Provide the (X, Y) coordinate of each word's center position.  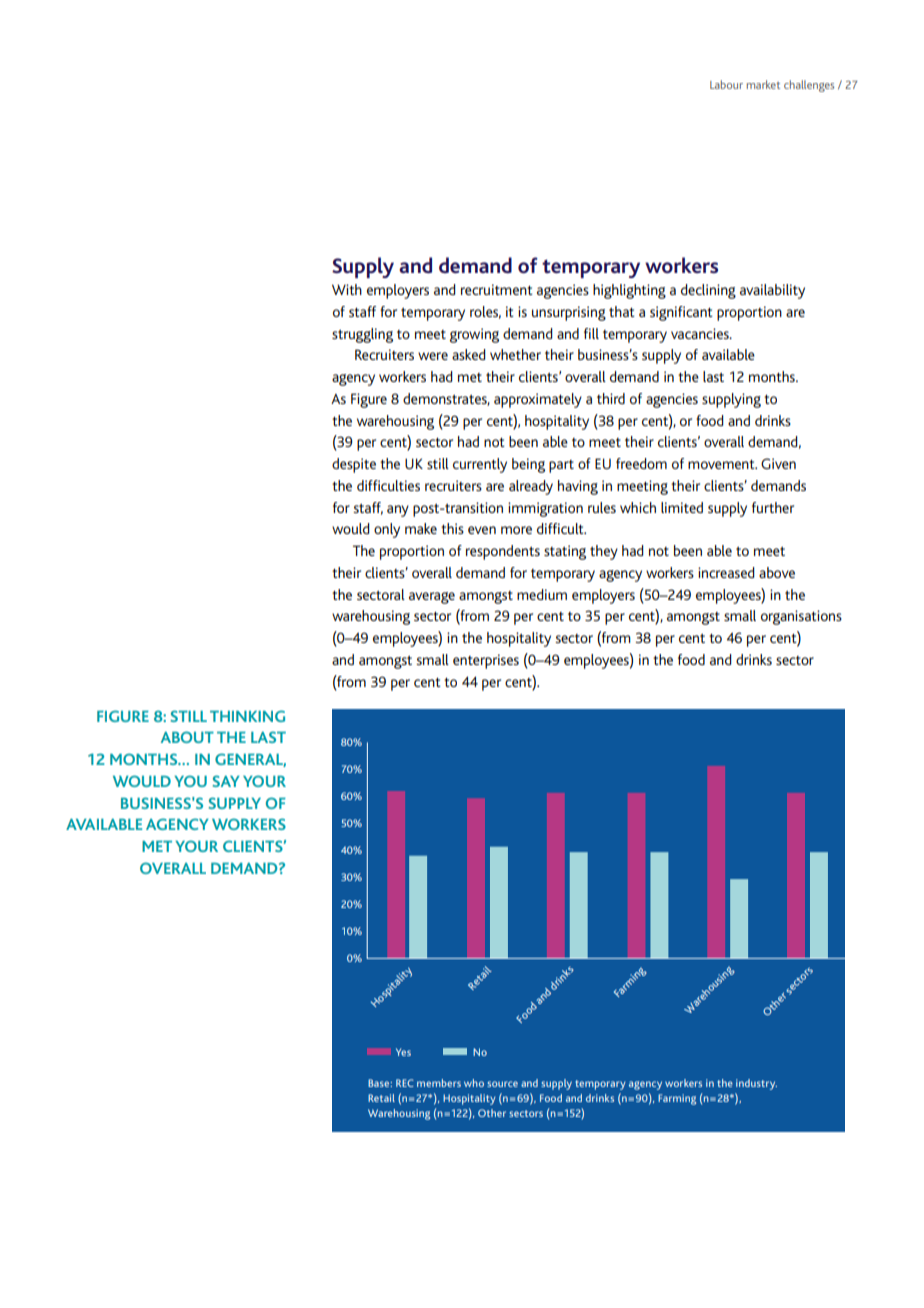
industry (756, 1084)
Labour (726, 84)
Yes (403, 1052)
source (502, 1084)
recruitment (497, 289)
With (347, 289)
